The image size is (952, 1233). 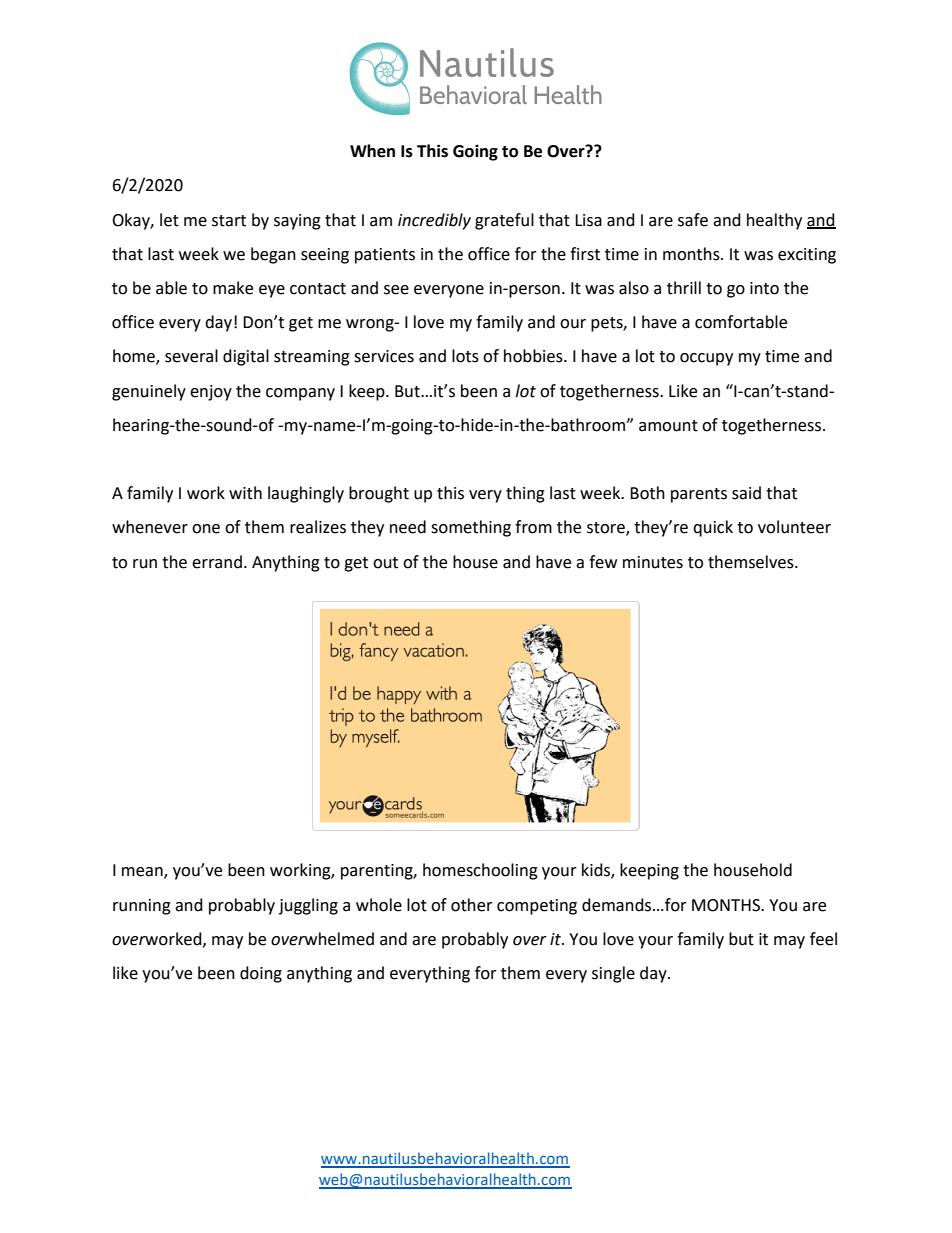 I want to click on start, so click(x=229, y=221).
